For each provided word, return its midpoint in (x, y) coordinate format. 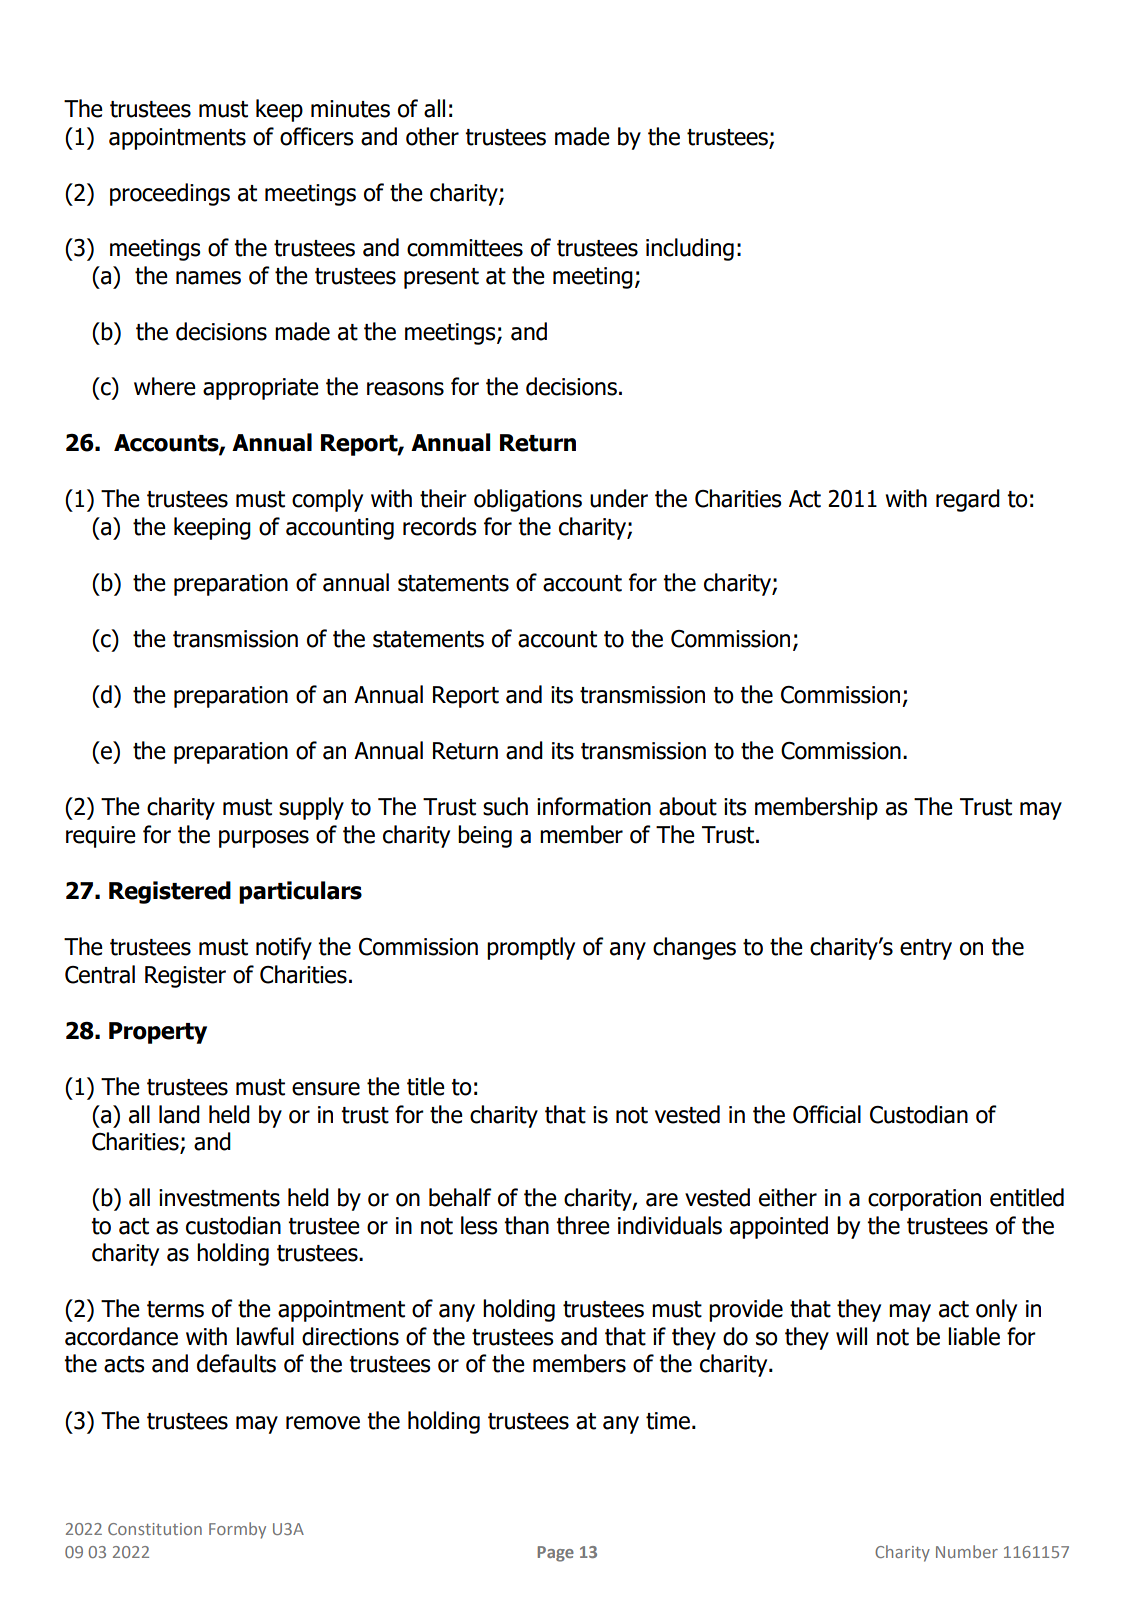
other (432, 136)
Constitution (155, 1529)
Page (555, 1554)
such (505, 806)
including (690, 249)
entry (926, 949)
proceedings (170, 194)
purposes (264, 839)
